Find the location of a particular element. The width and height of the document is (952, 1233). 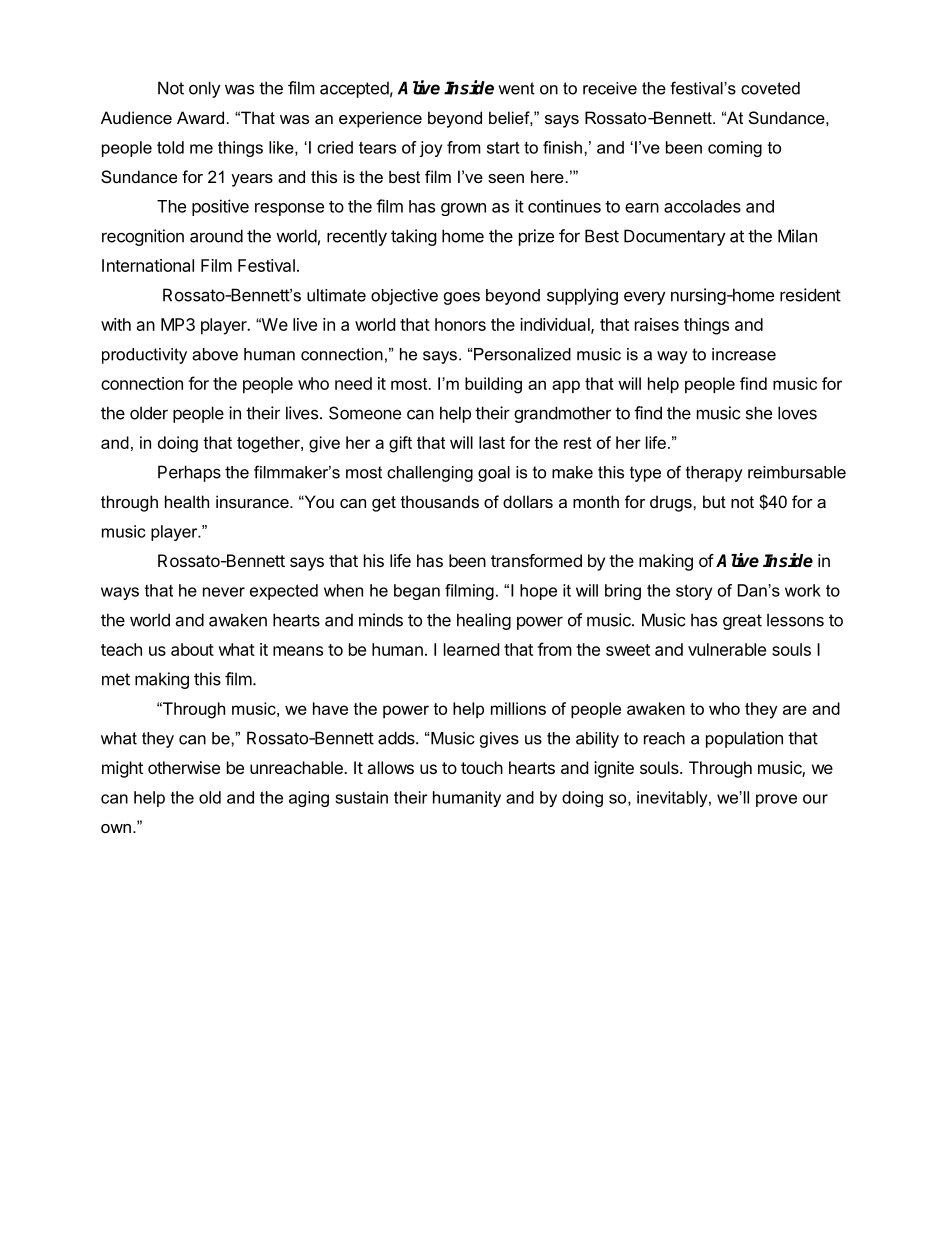

coveted is located at coordinates (770, 88).
